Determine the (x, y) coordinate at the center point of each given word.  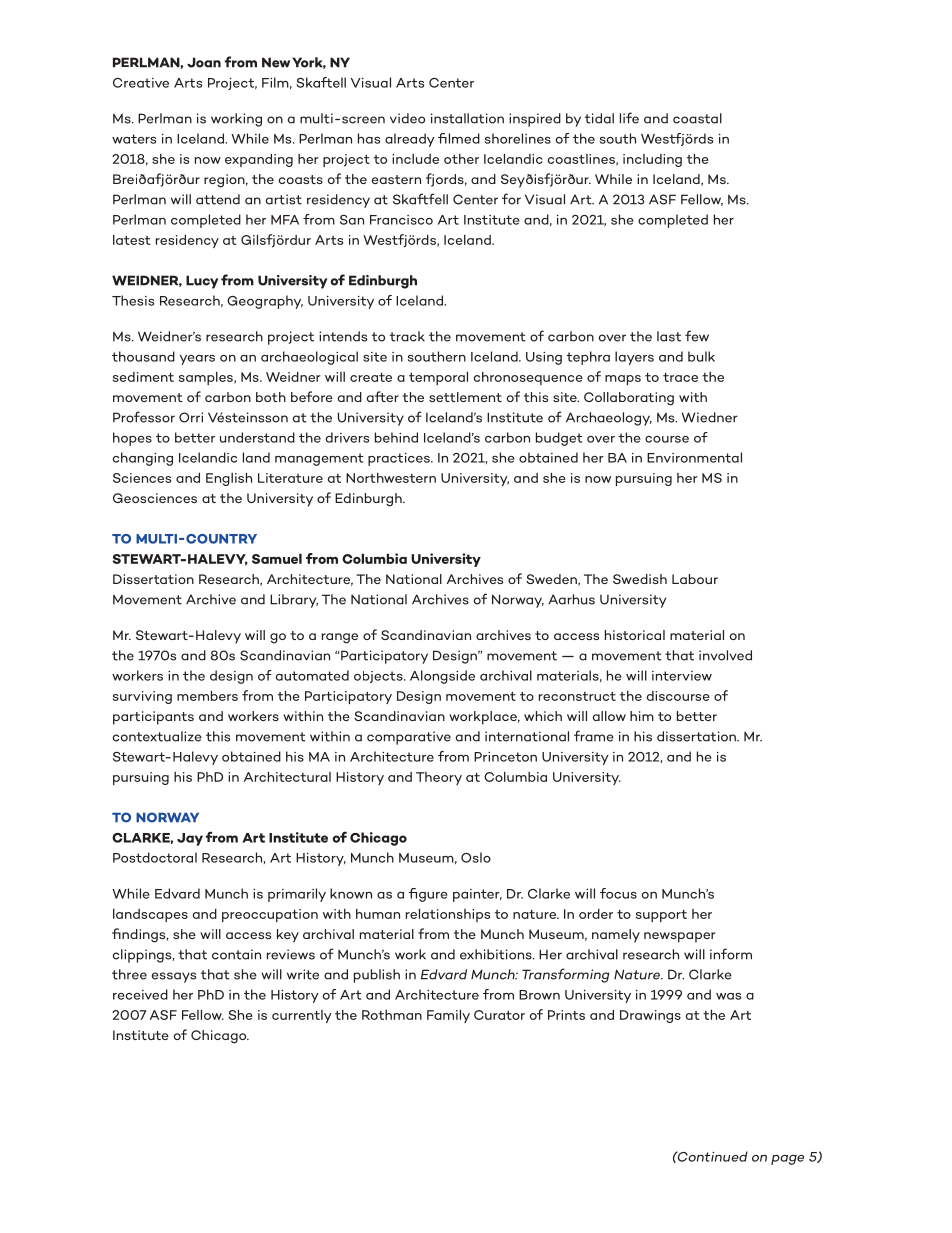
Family (448, 1016)
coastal (697, 118)
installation (467, 118)
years (197, 360)
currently (302, 1016)
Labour (695, 579)
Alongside (442, 677)
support (661, 916)
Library (294, 601)
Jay (190, 839)
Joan (204, 62)
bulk (701, 356)
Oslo (476, 857)
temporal (438, 378)
